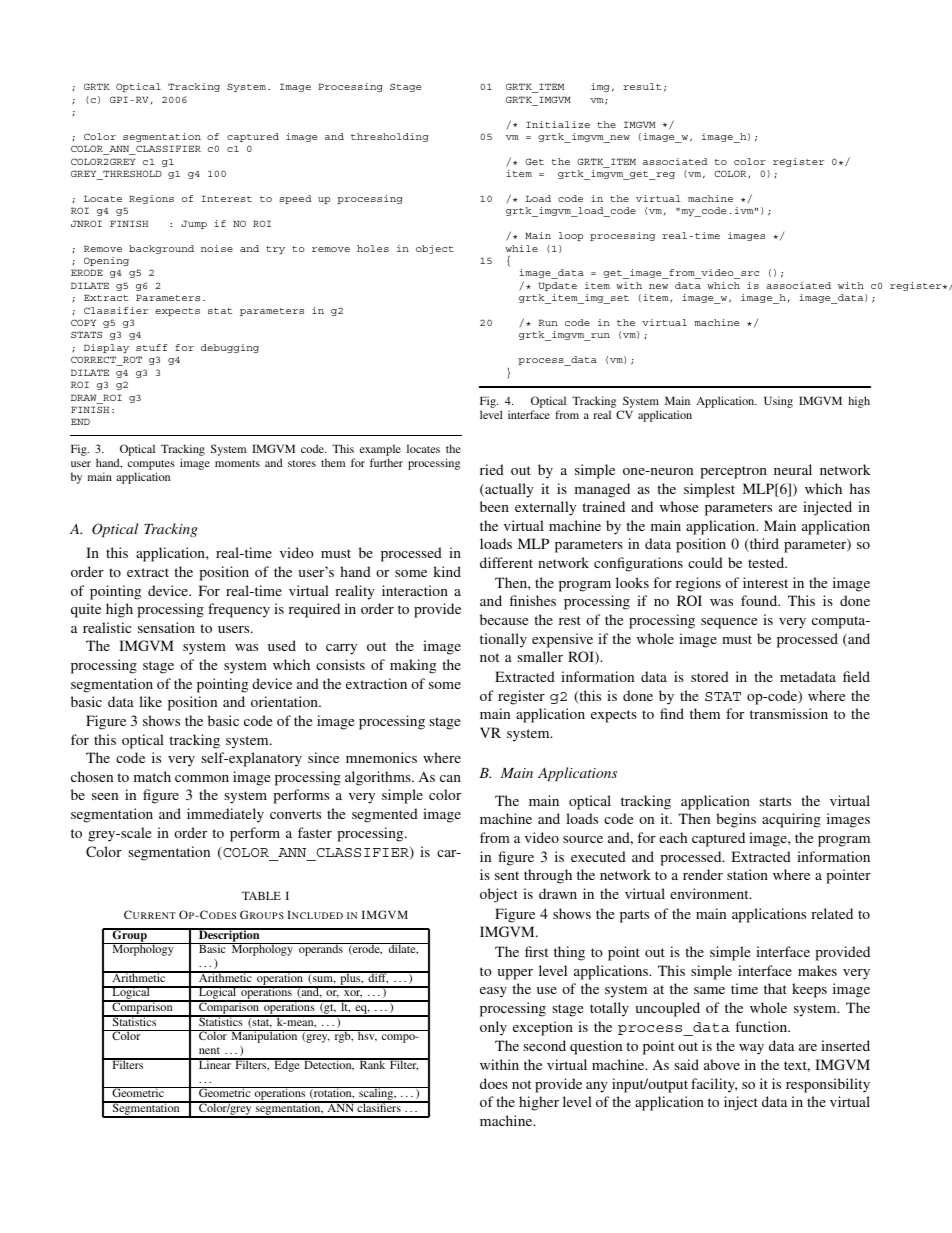 This page has width=952, height=1233. What do you see at coordinates (778, 402) in the page?
I see `Using` at bounding box center [778, 402].
